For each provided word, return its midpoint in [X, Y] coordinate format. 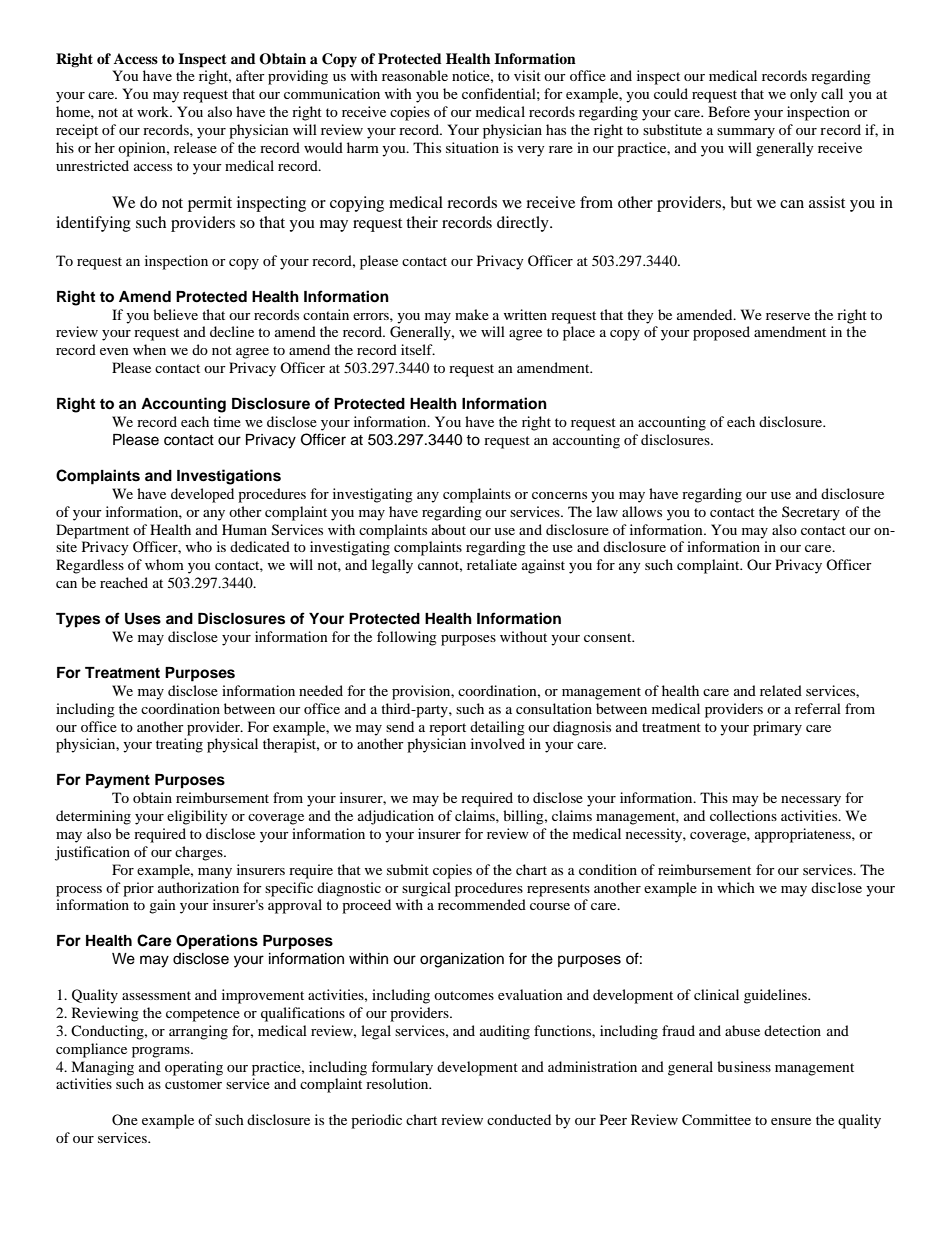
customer [193, 1084]
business [744, 1066]
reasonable [415, 75]
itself [418, 349]
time [227, 421]
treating [179, 745]
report [447, 729]
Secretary [811, 513]
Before [729, 111]
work [154, 111]
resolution [398, 1083]
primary [777, 728]
